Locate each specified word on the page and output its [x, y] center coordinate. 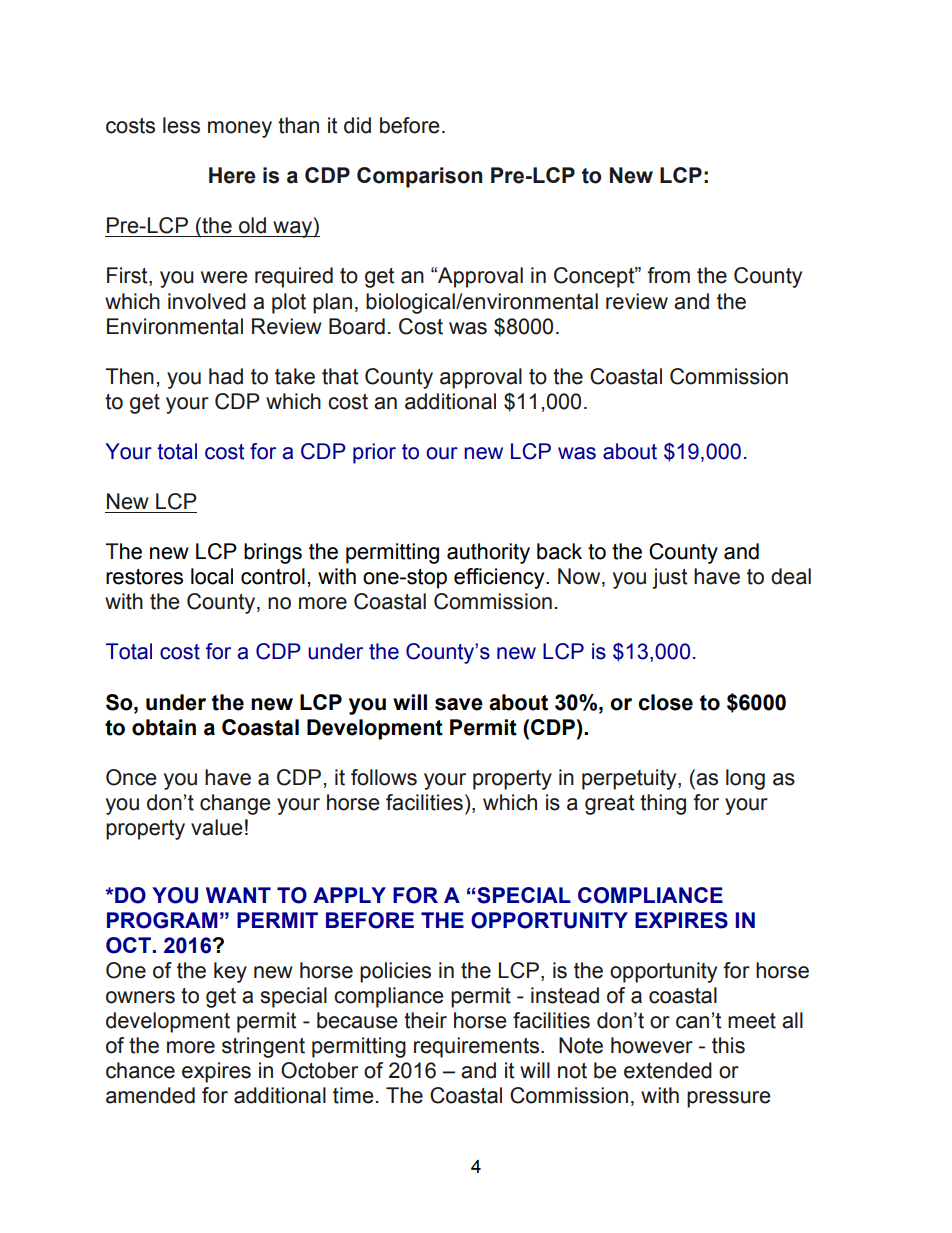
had [226, 376]
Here [232, 175]
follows [384, 777]
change [235, 804]
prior [374, 453]
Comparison [419, 177]
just [669, 578]
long [745, 779]
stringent [263, 1047]
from [668, 275]
